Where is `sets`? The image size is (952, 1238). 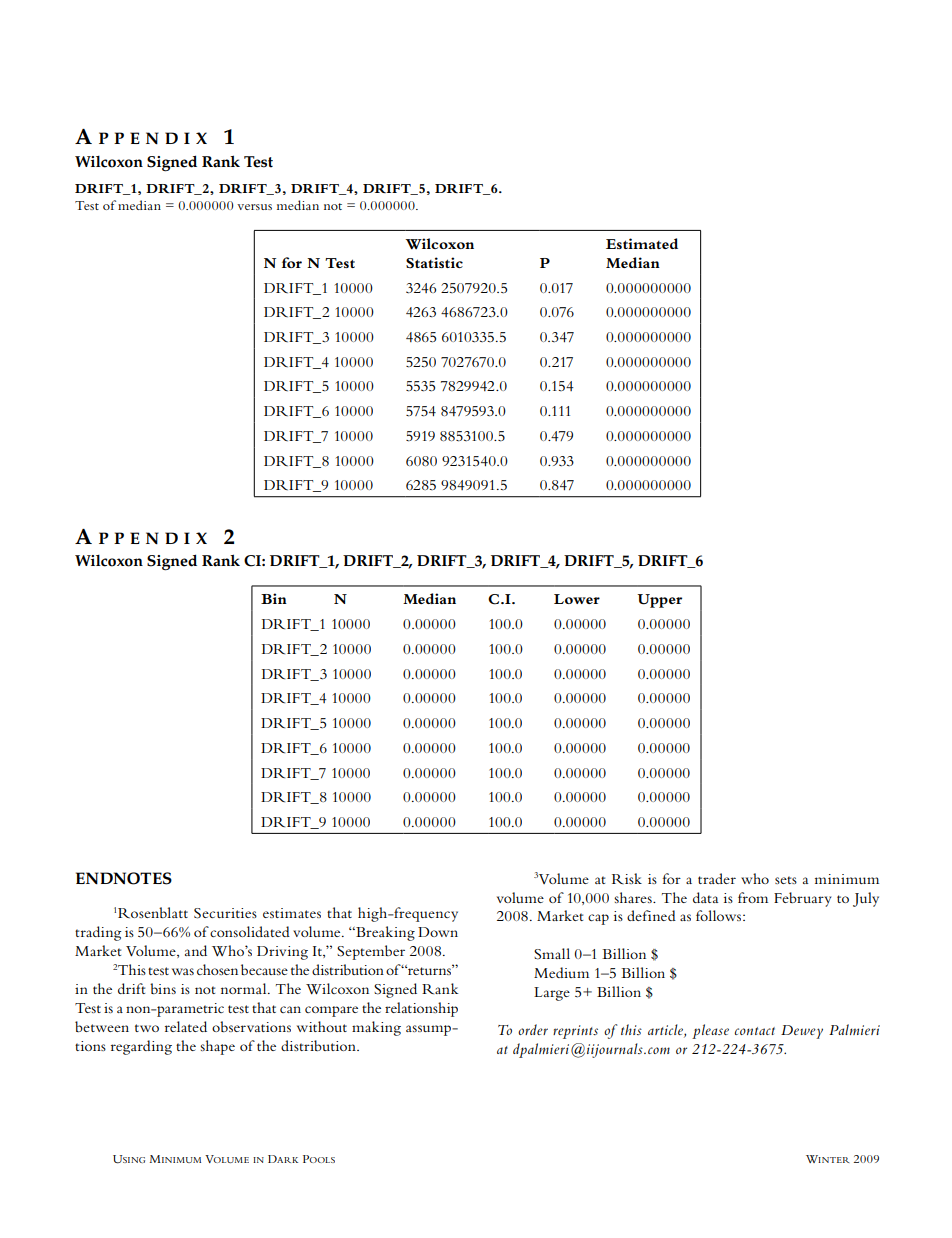 sets is located at coordinates (786, 880).
